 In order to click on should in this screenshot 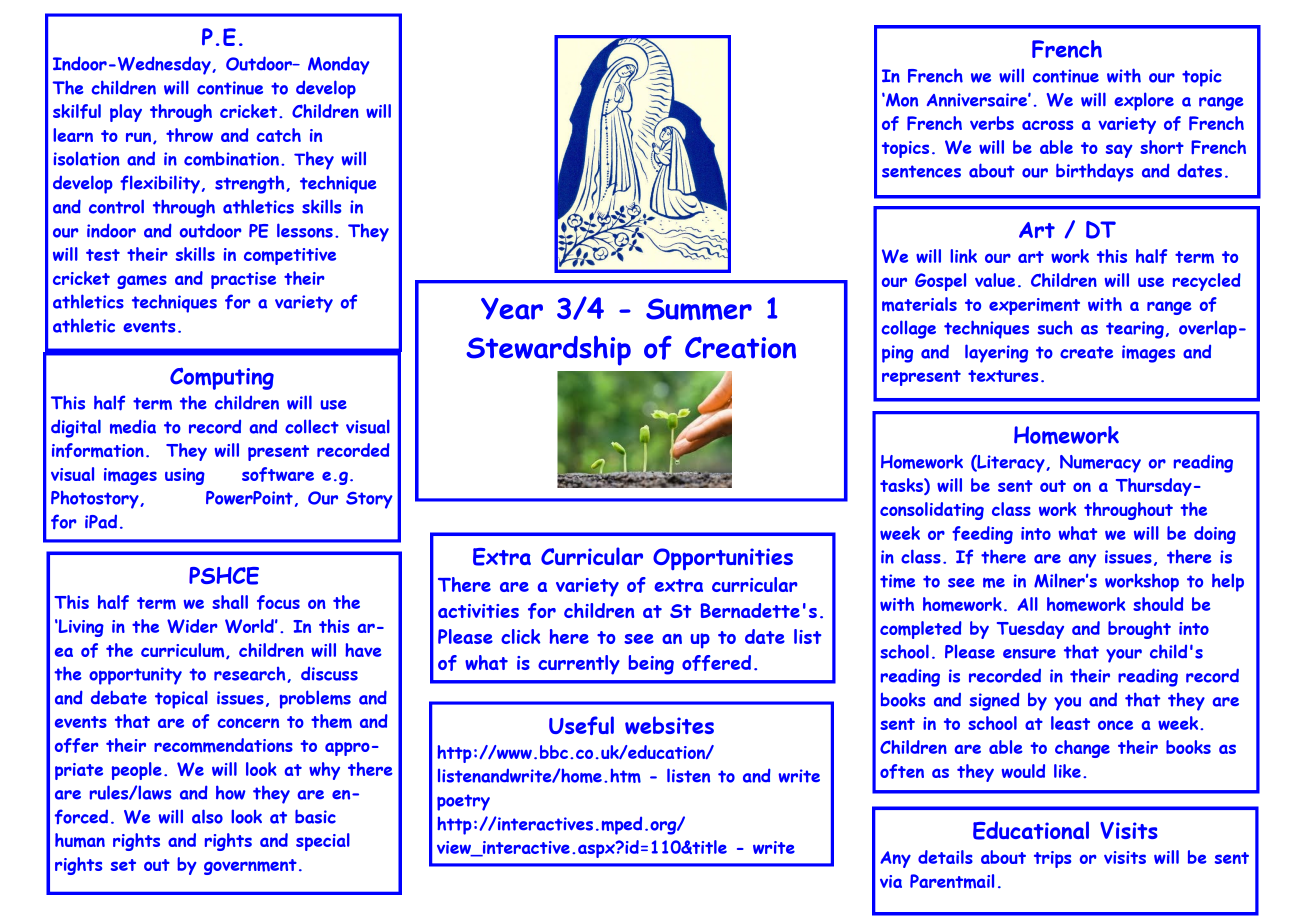, I will do `click(1158, 604)`.
